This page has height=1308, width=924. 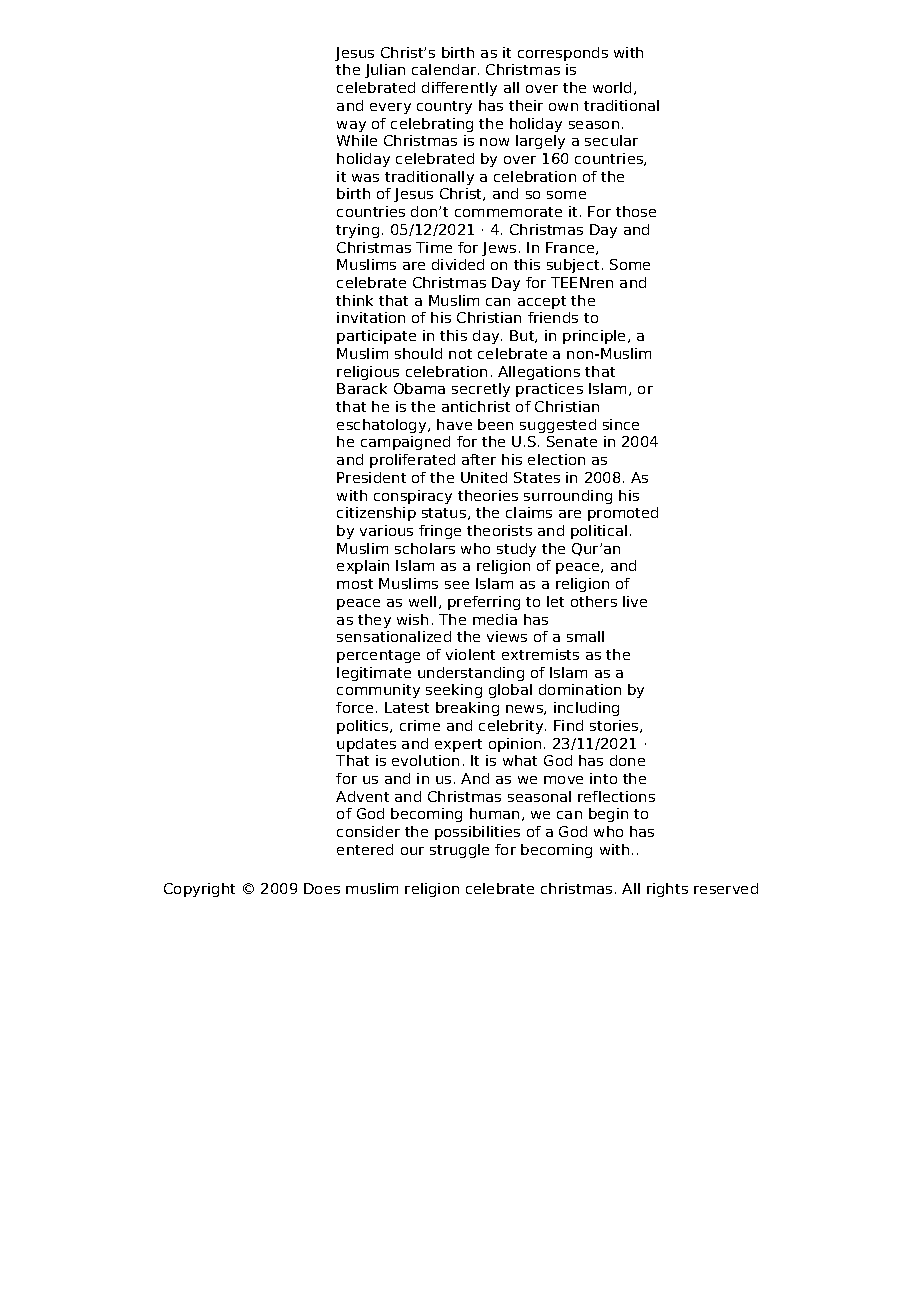 I want to click on promoted, so click(x=623, y=514).
